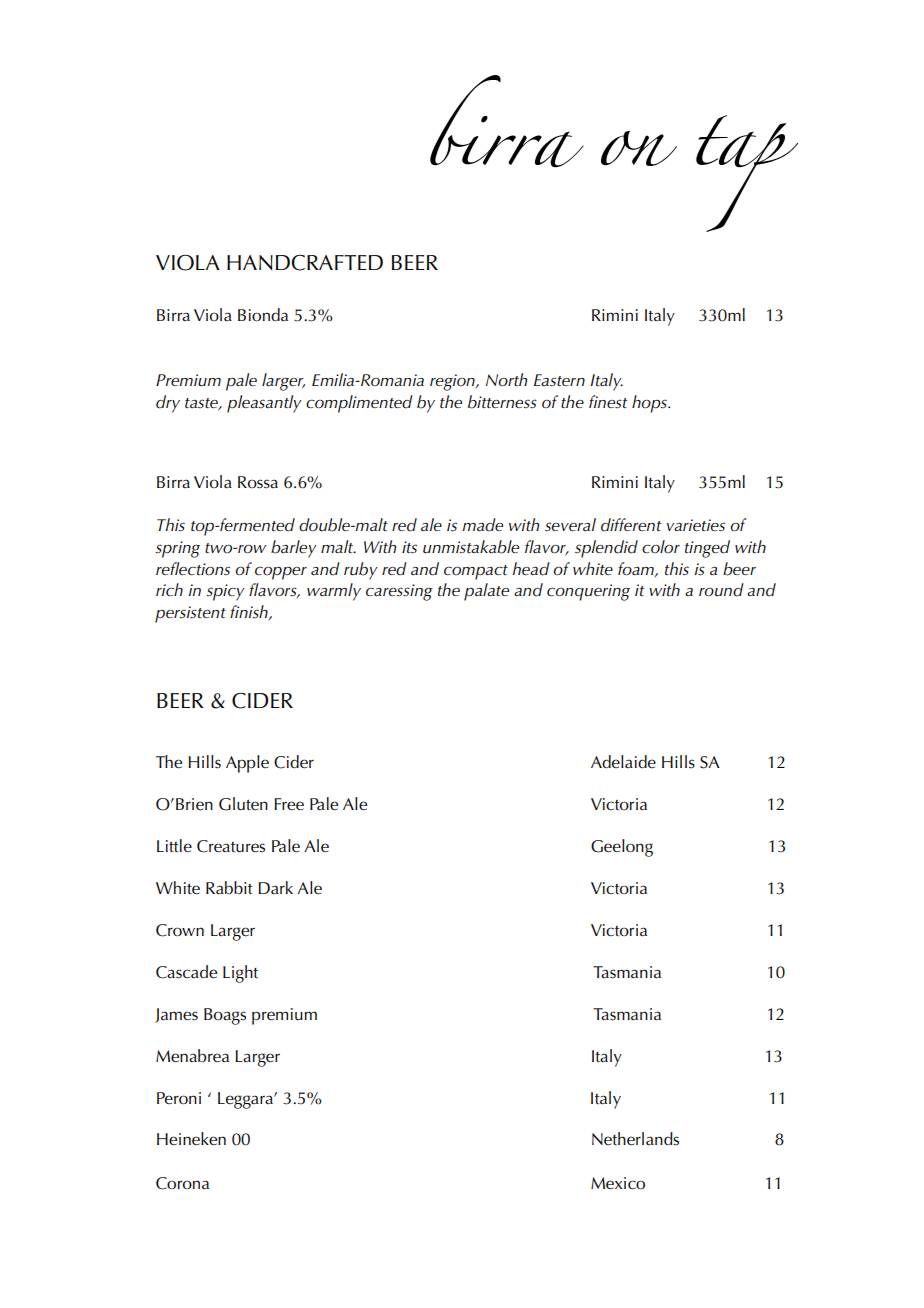 This document has width=924, height=1308. I want to click on pleasantly, so click(264, 404).
